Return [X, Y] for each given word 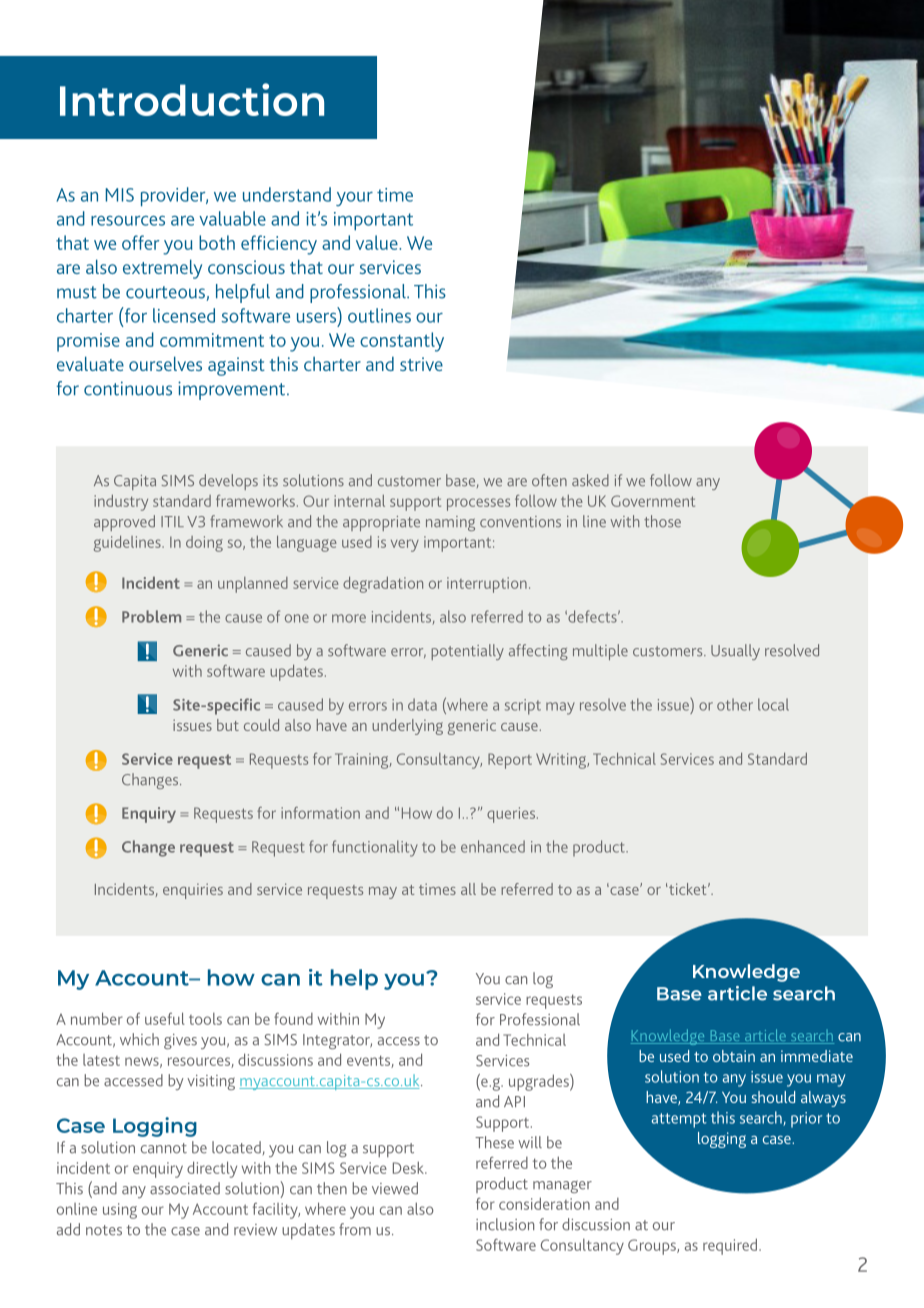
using [120, 1211]
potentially [467, 652]
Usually [735, 652]
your [354, 199]
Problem [151, 616]
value [378, 242]
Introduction [192, 99]
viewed [395, 1188]
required [731, 1246]
